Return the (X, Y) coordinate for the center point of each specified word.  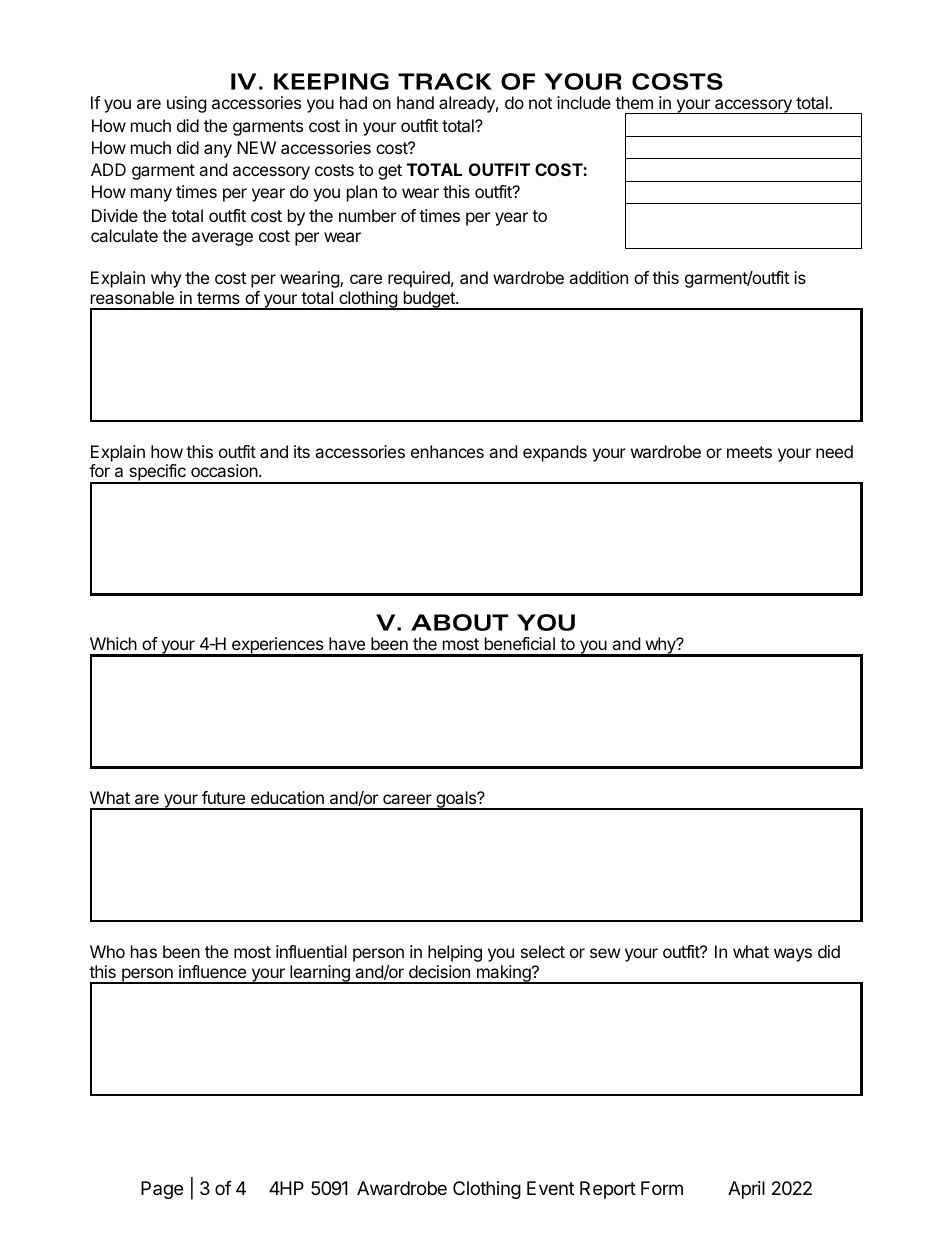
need (834, 451)
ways (793, 955)
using (187, 104)
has (144, 951)
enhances (447, 451)
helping (455, 953)
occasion (225, 470)
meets (749, 452)
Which (113, 643)
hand (415, 102)
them (634, 102)
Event (550, 1188)
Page (162, 1190)
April (746, 1190)
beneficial (520, 643)
